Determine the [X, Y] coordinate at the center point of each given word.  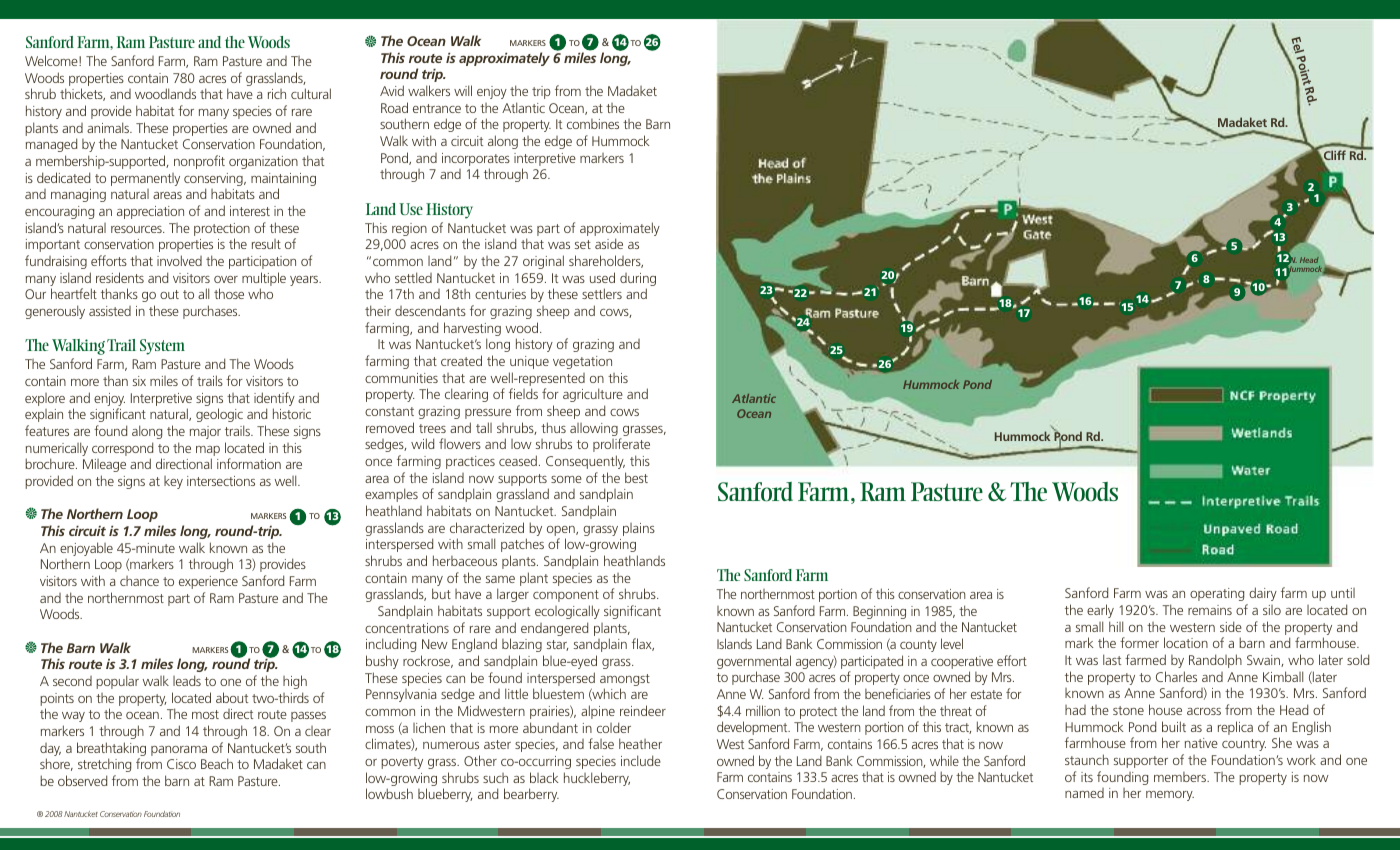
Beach [217, 763]
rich [277, 94]
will [463, 90]
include [641, 760]
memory [1170, 796]
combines [593, 124]
